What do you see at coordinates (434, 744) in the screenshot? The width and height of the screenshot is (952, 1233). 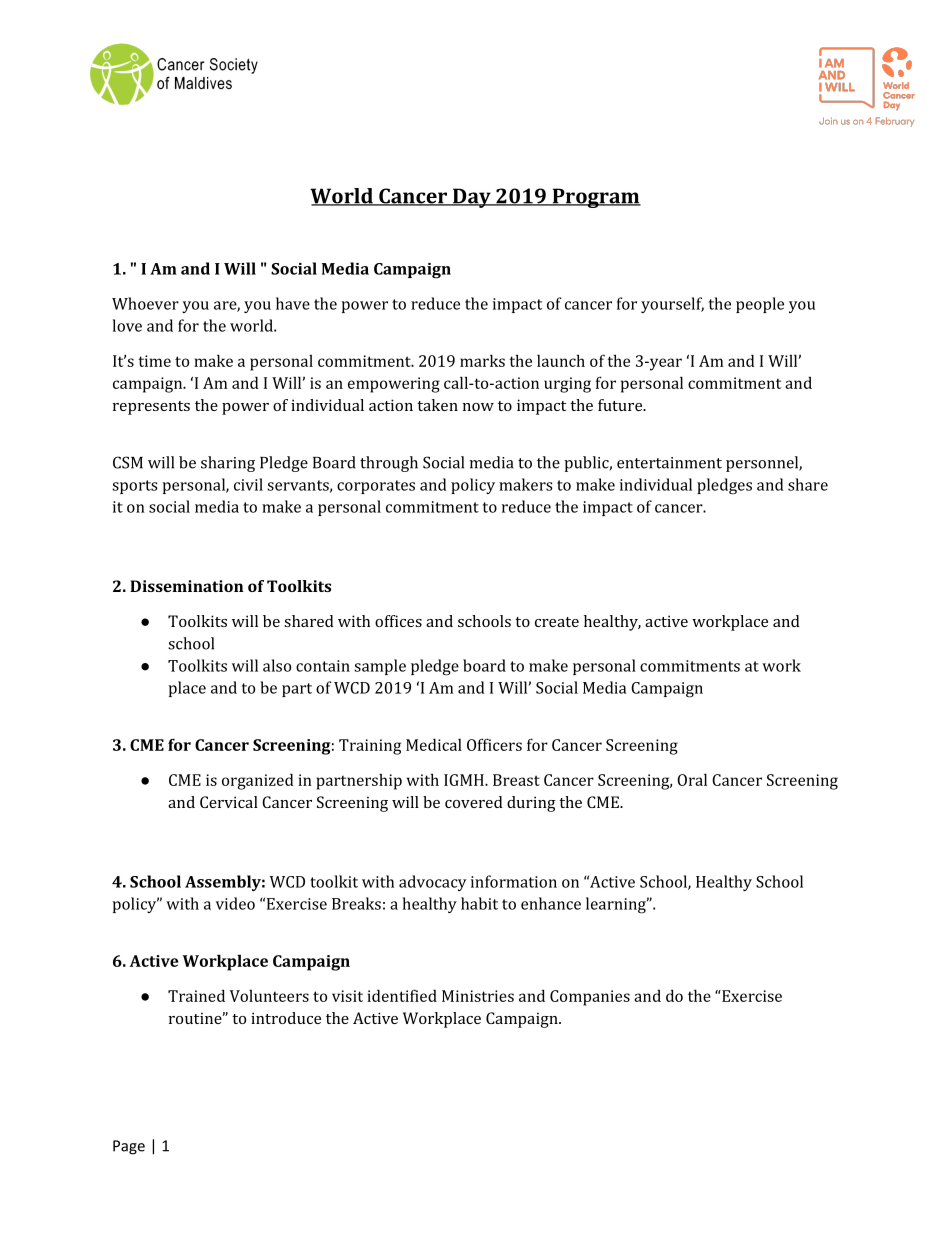 I see `Medical` at bounding box center [434, 744].
